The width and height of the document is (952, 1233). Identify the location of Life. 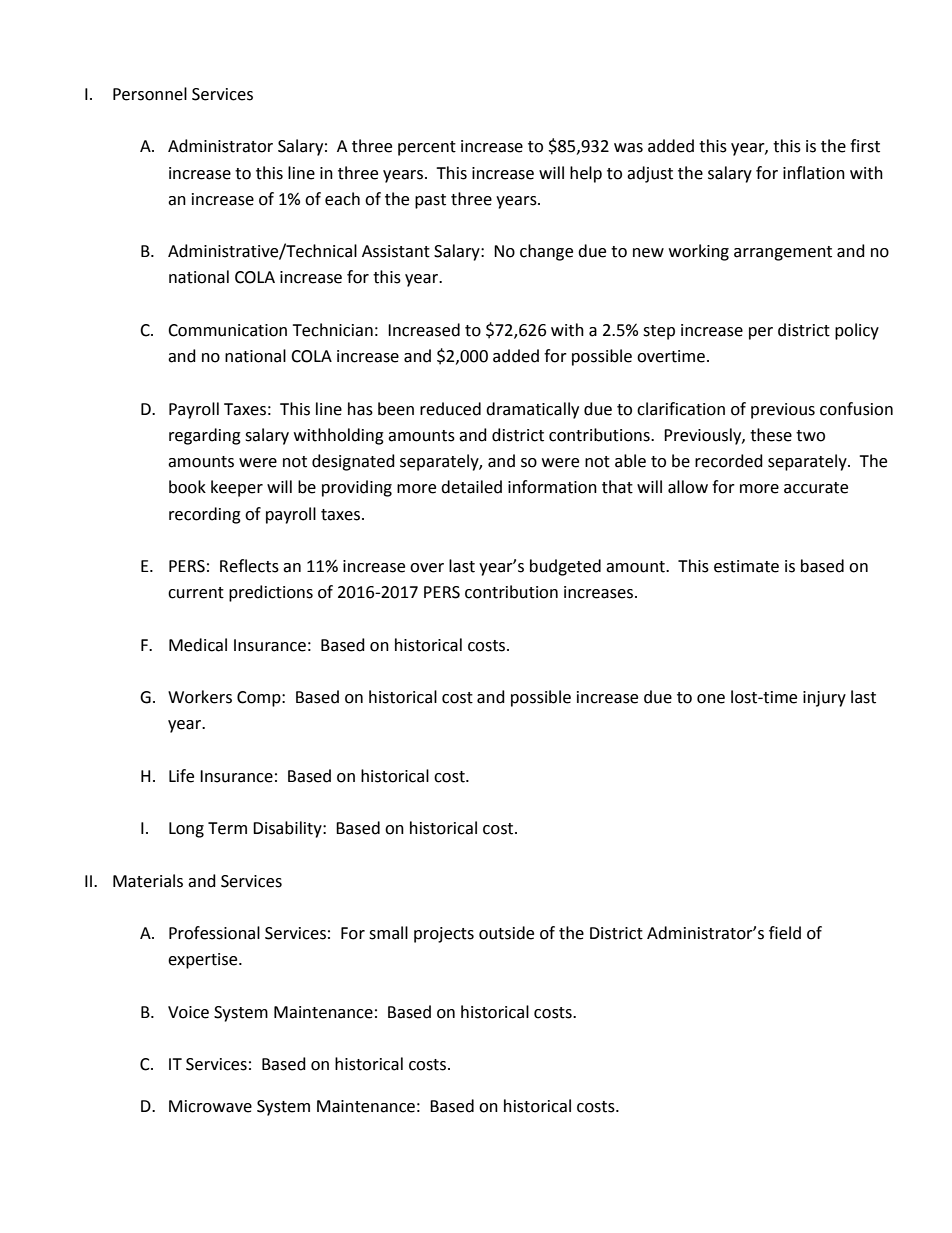
(181, 776).
